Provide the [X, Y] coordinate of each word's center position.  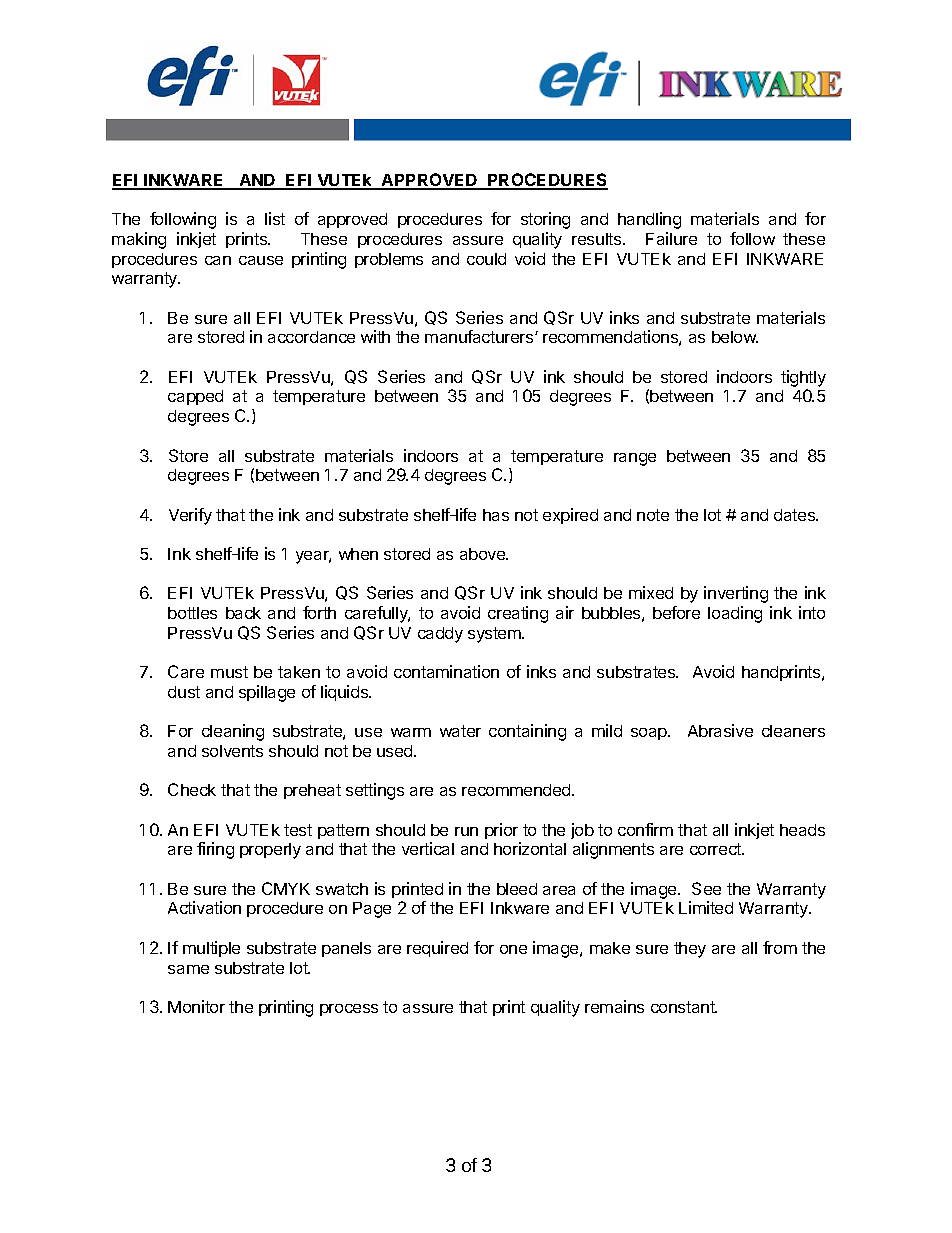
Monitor [196, 1006]
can [218, 260]
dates [796, 515]
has [496, 515]
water [460, 731]
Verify [190, 516]
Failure [671, 238]
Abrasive [720, 730]
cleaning [233, 732]
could [486, 259]
